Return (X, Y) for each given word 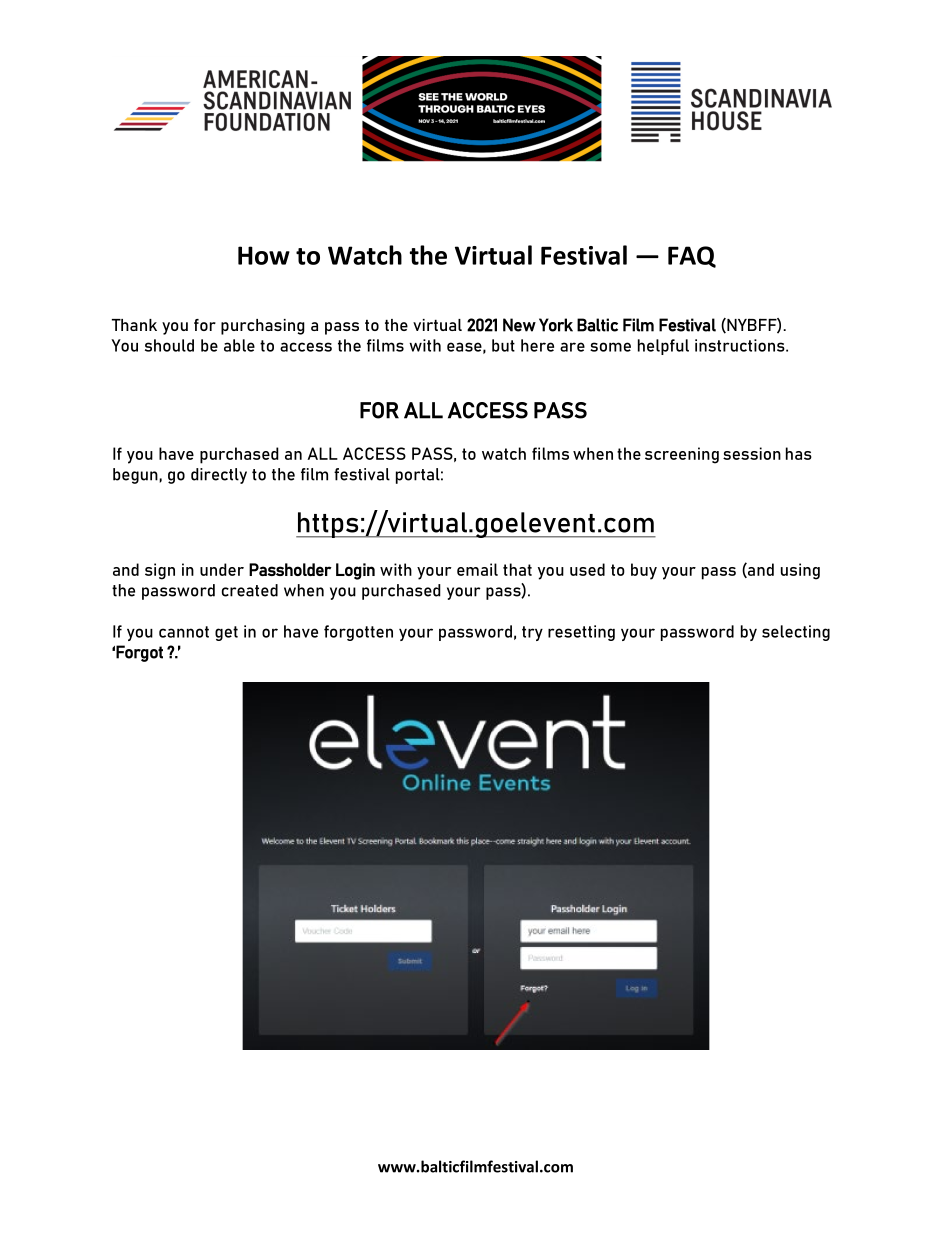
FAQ (692, 257)
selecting (796, 633)
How (264, 255)
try (532, 633)
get (226, 633)
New (519, 325)
